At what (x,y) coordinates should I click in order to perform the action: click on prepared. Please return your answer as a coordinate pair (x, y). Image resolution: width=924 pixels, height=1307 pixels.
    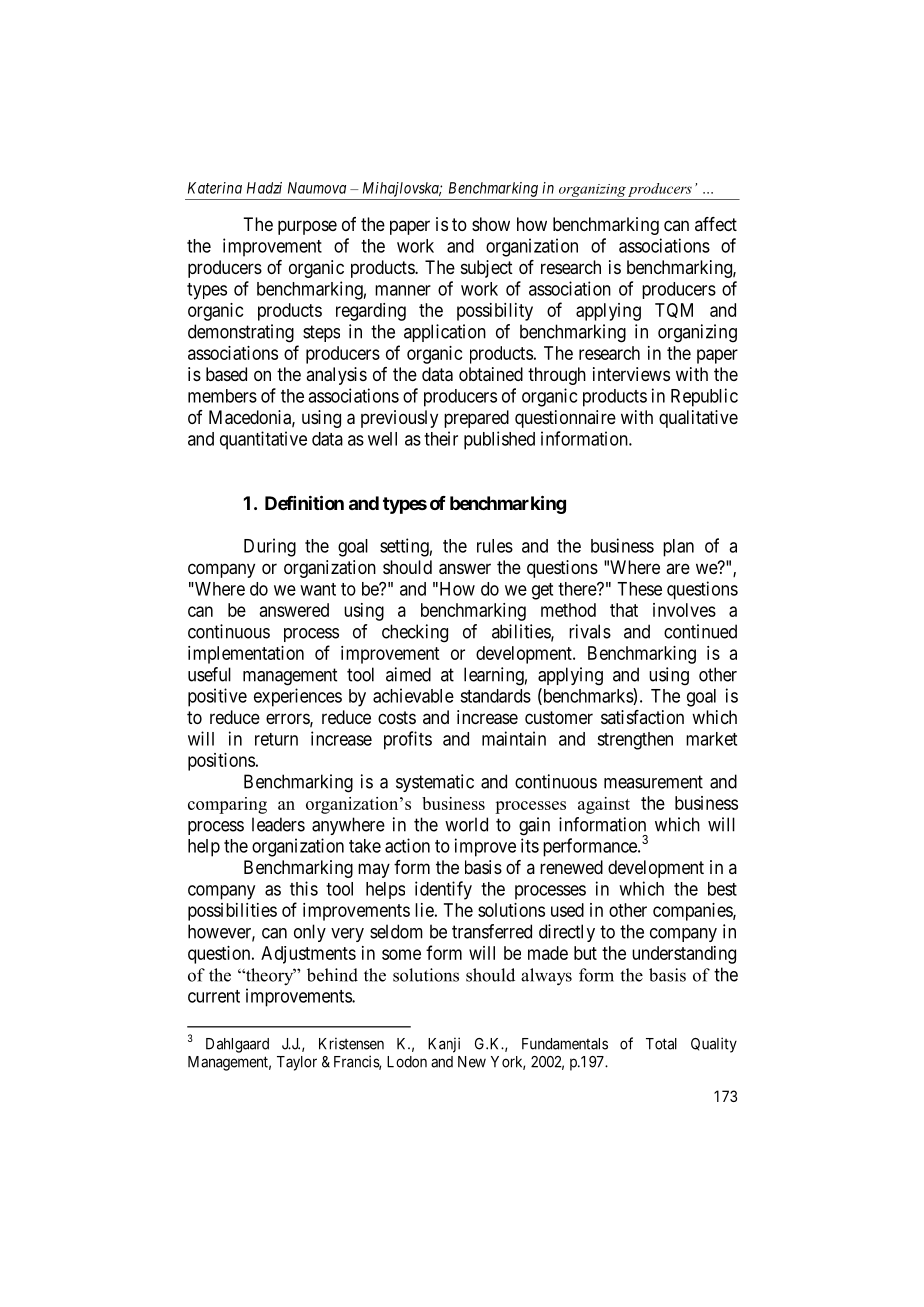
    Looking at the image, I should click on (476, 419).
